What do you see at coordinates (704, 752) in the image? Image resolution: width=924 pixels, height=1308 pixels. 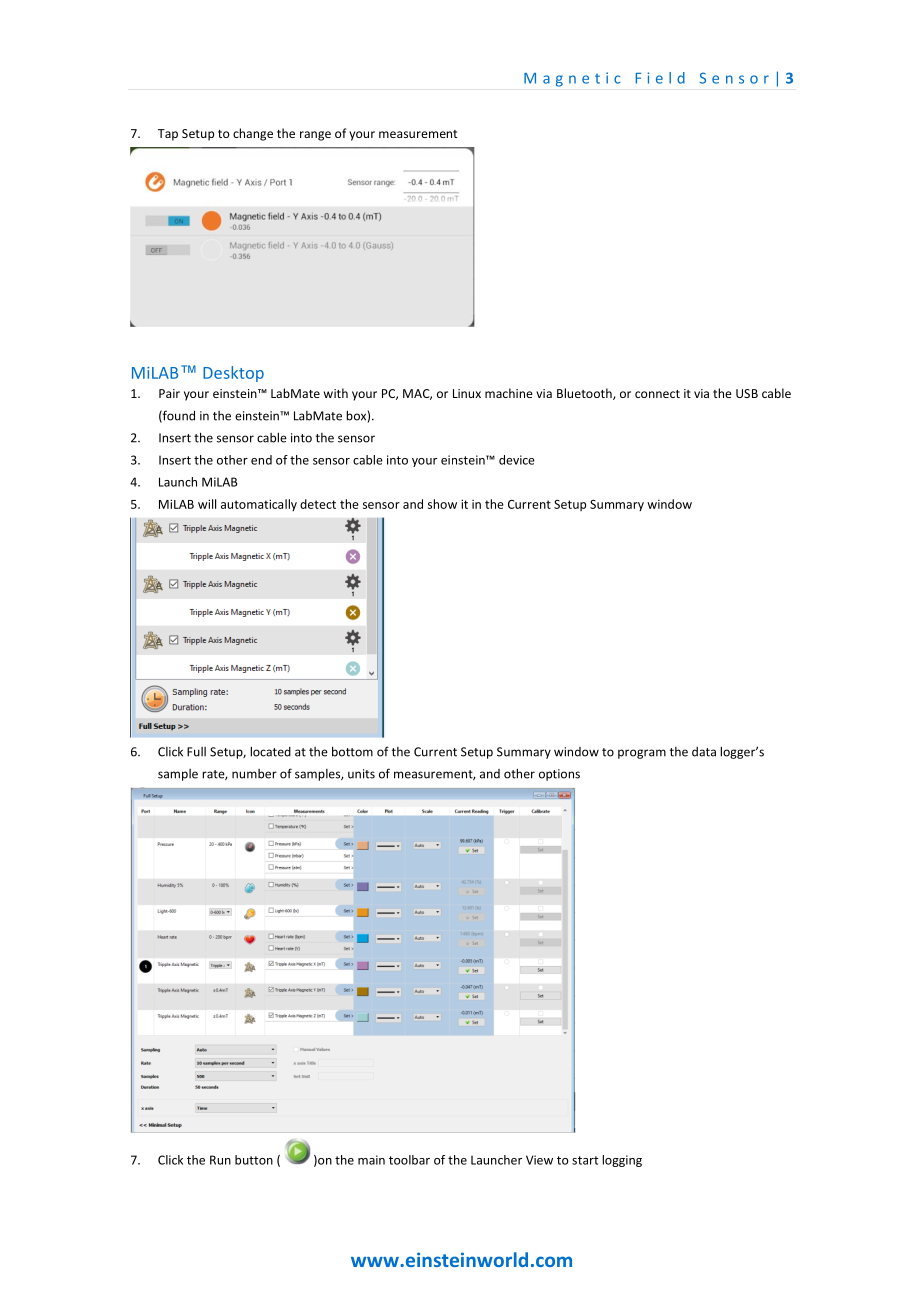 I see `data` at bounding box center [704, 752].
